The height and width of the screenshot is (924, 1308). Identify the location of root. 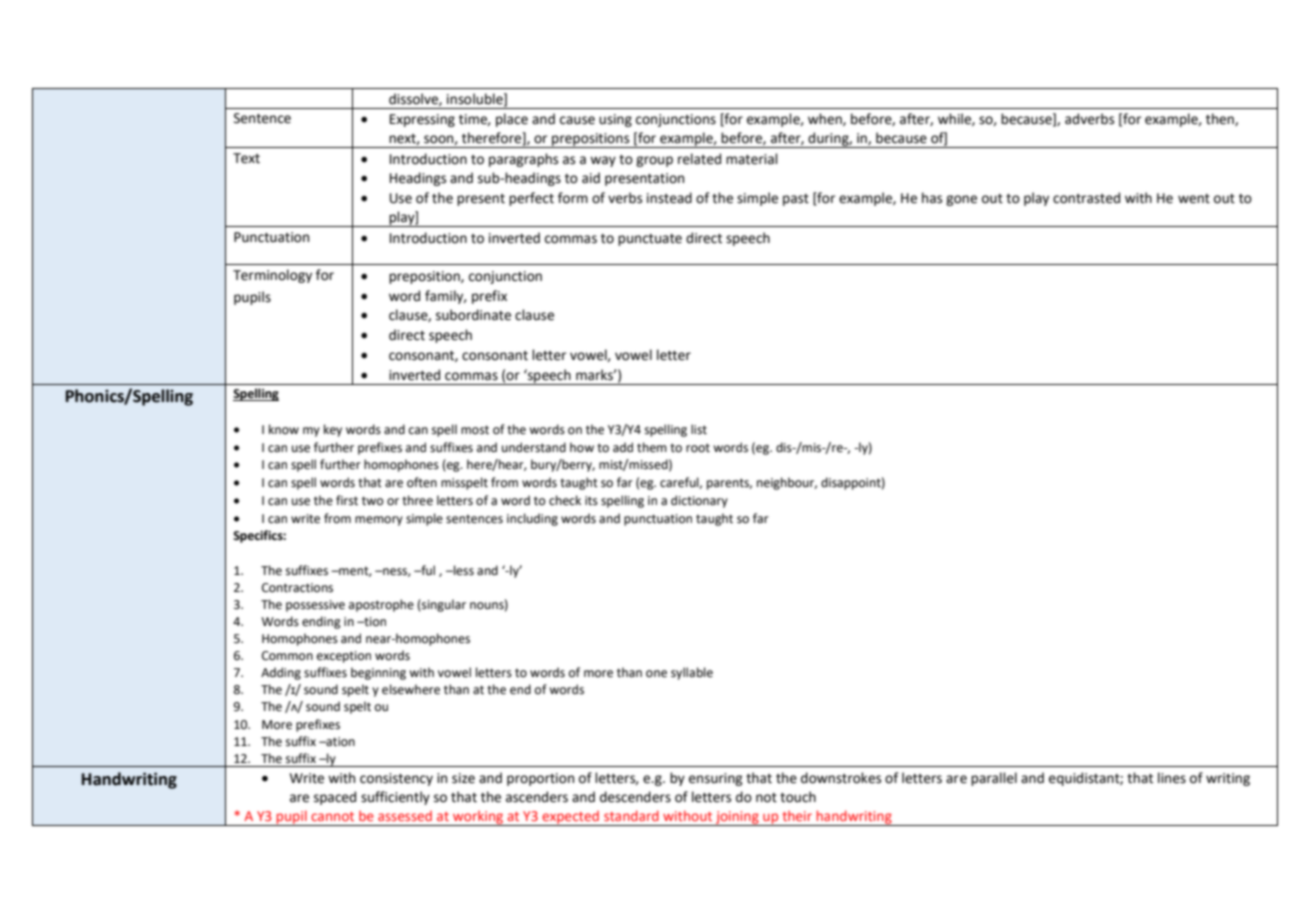
(698, 448).
